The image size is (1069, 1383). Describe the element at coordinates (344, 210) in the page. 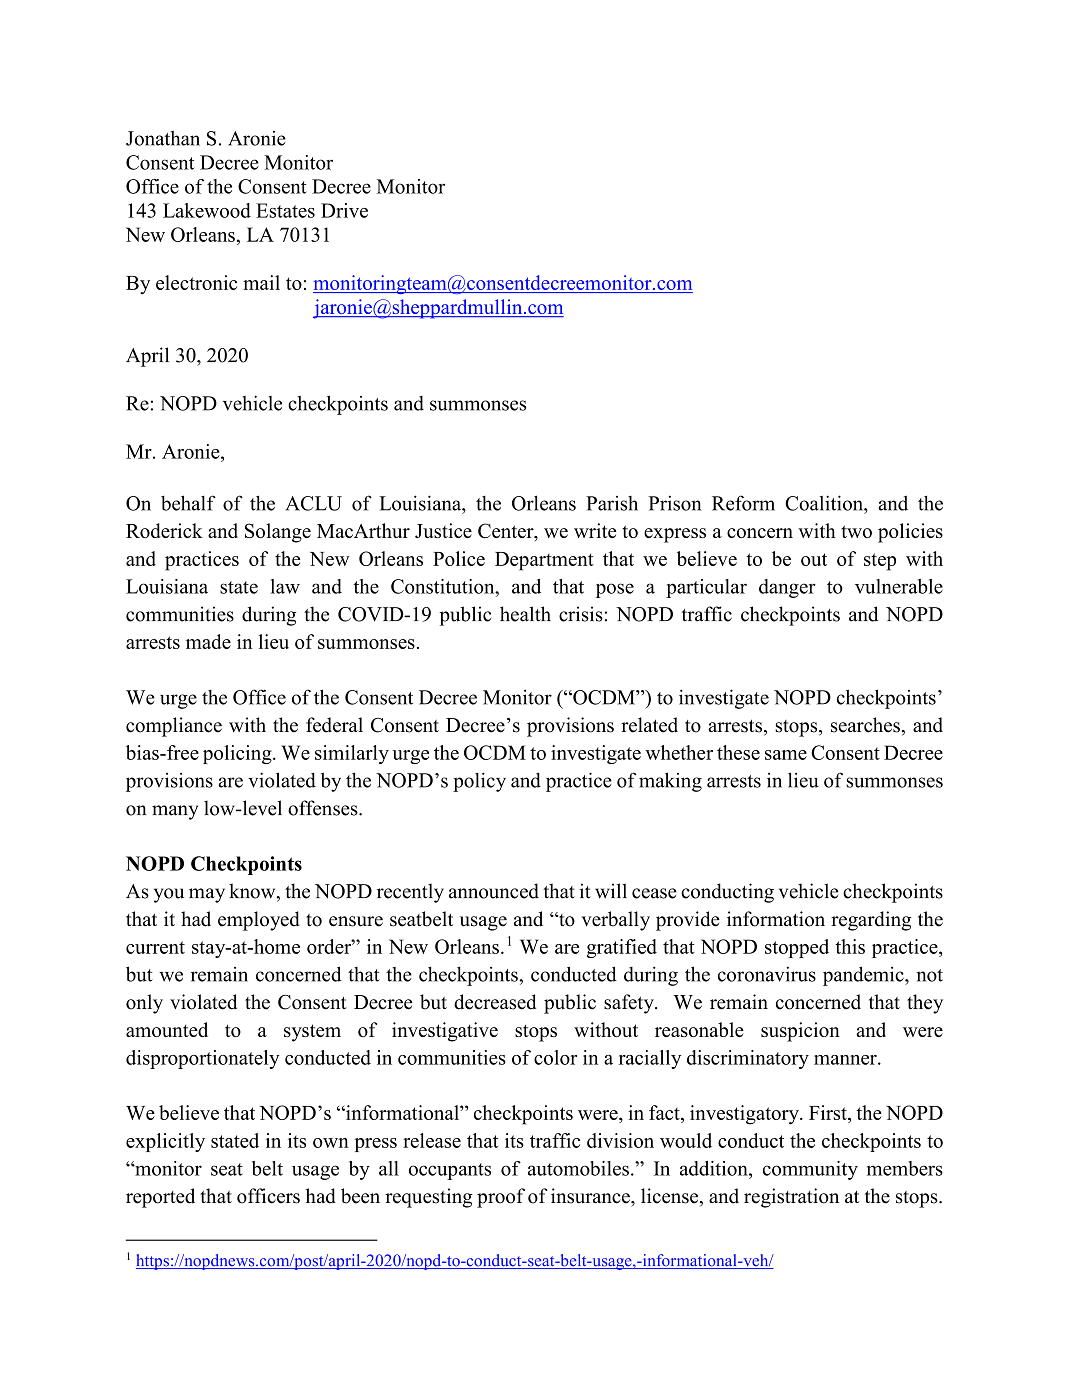

I see `Drive` at that location.
